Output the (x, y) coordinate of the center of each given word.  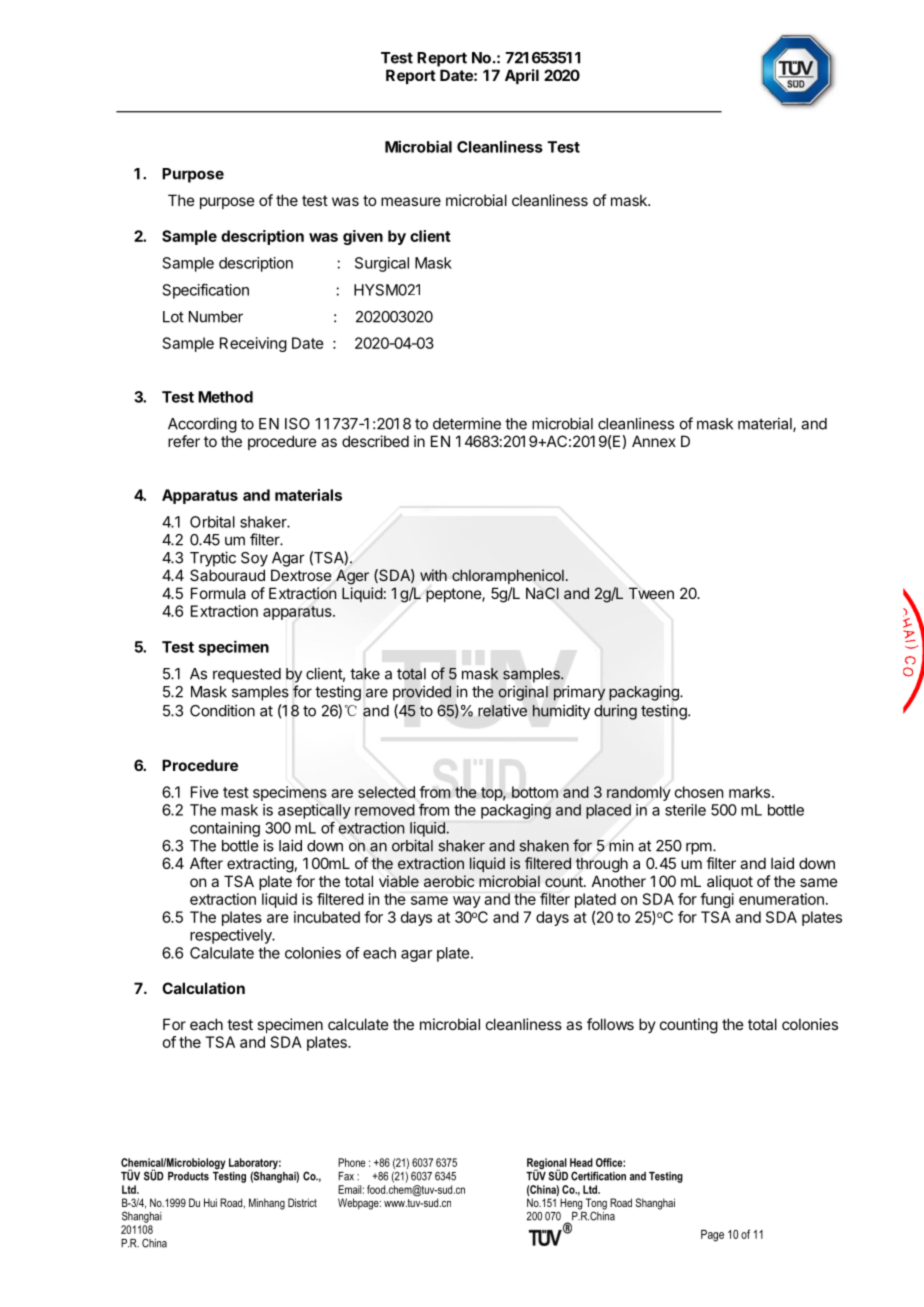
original (523, 693)
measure (411, 201)
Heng (571, 1204)
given (363, 237)
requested (247, 675)
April (522, 76)
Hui (210, 1202)
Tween (651, 593)
